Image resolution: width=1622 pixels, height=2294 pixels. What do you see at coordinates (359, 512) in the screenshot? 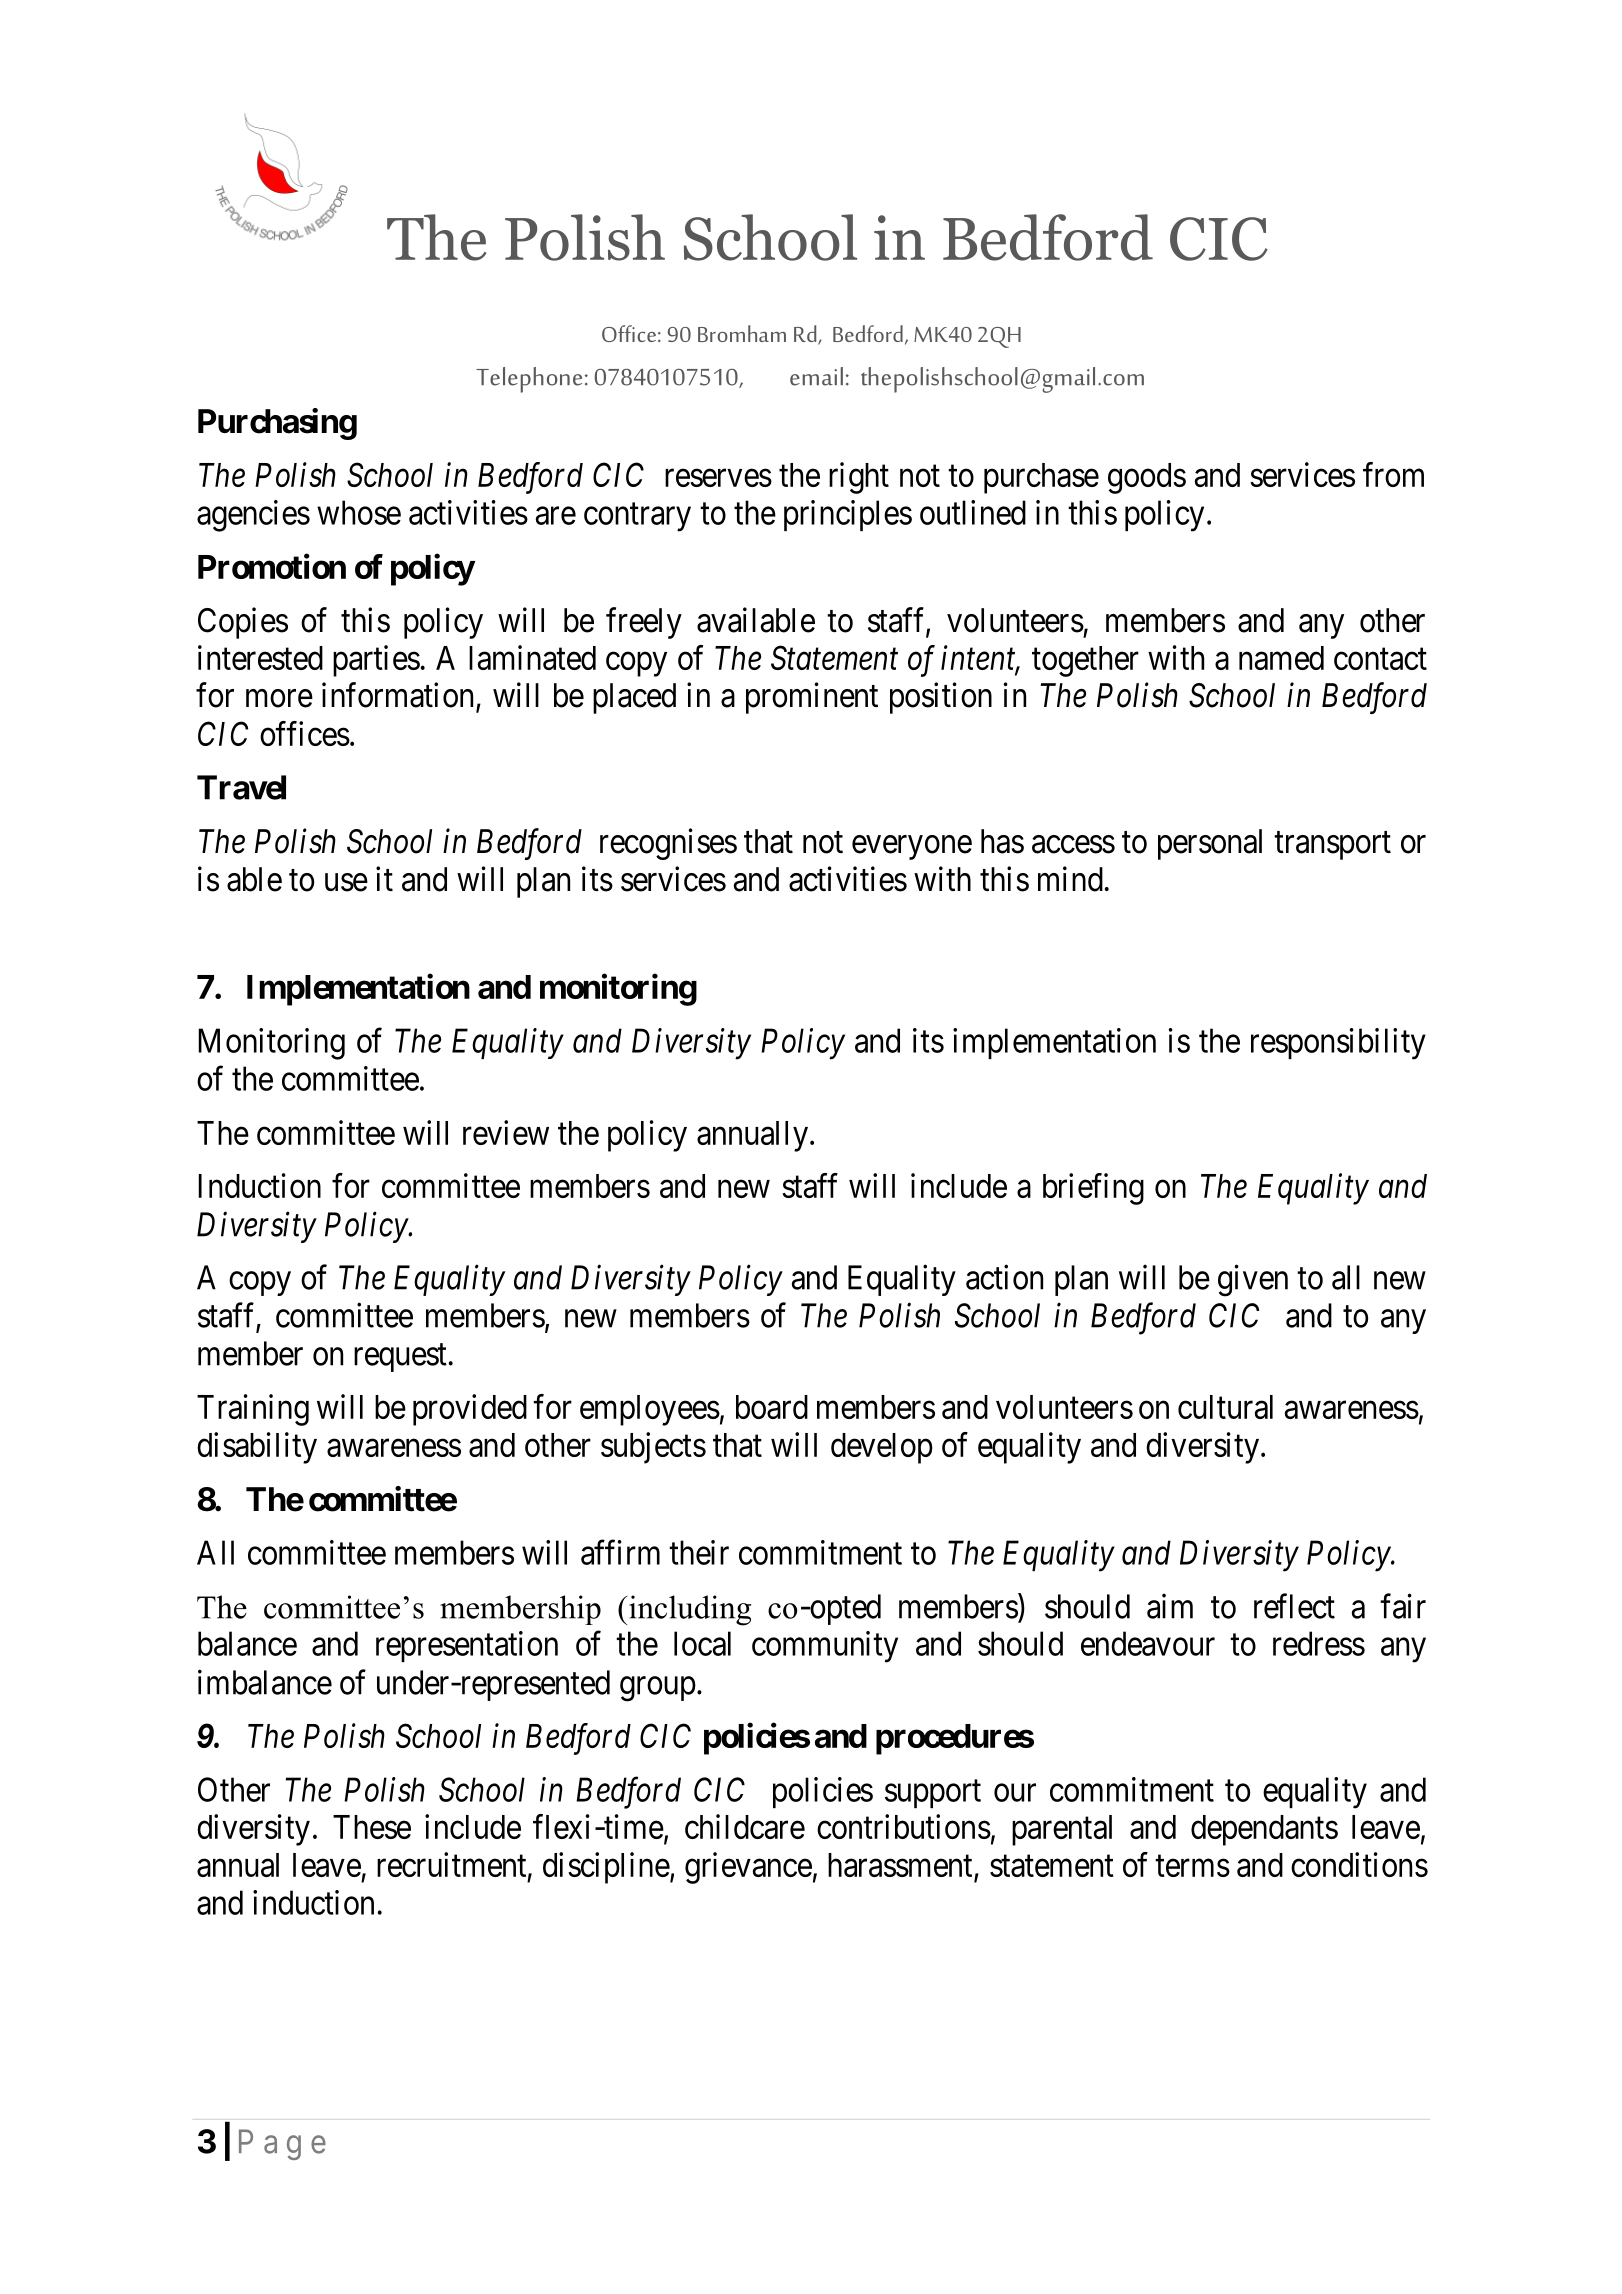
I see `whose` at bounding box center [359, 512].
